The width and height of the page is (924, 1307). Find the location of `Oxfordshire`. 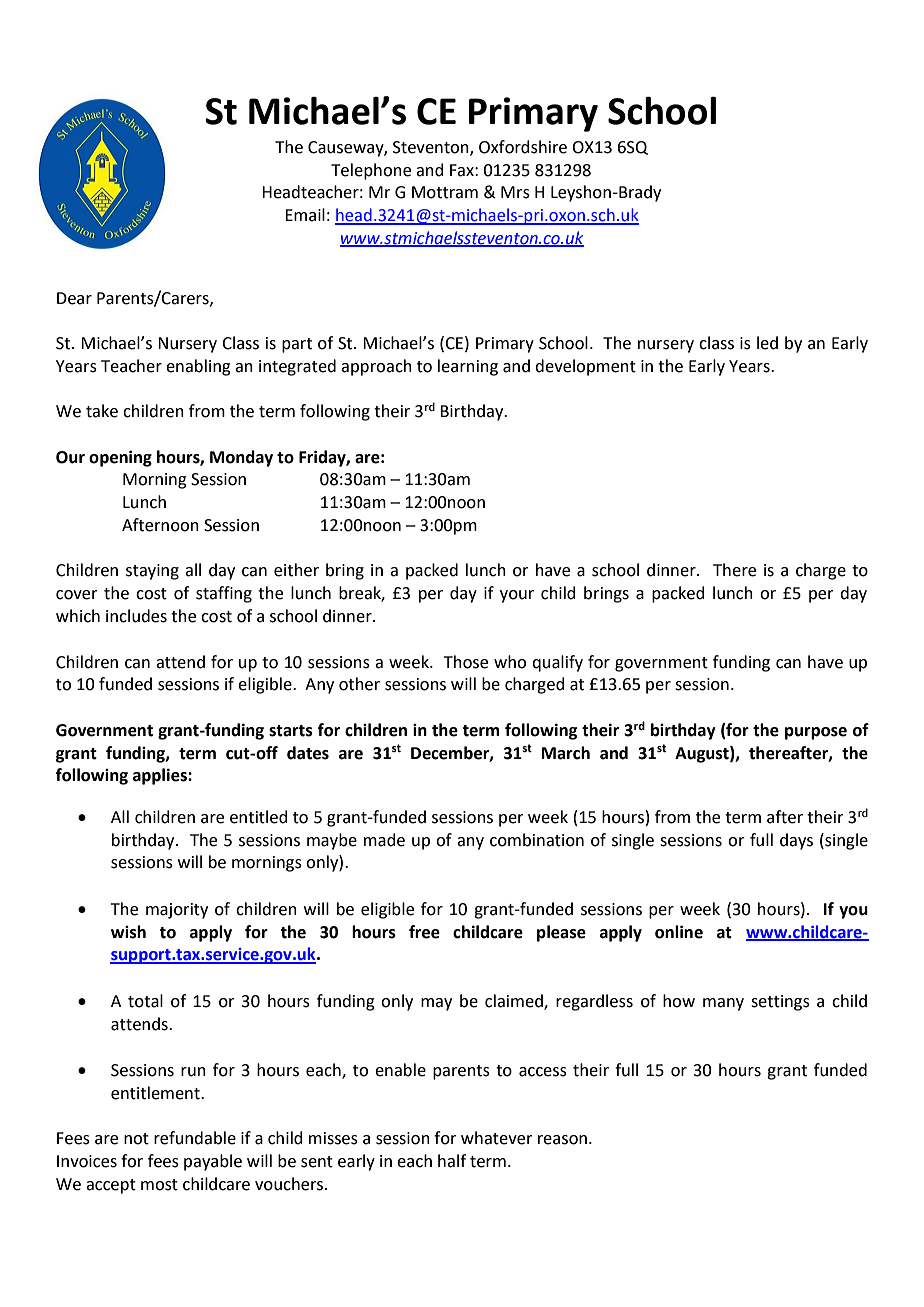

Oxfordshire is located at coordinates (523, 147).
